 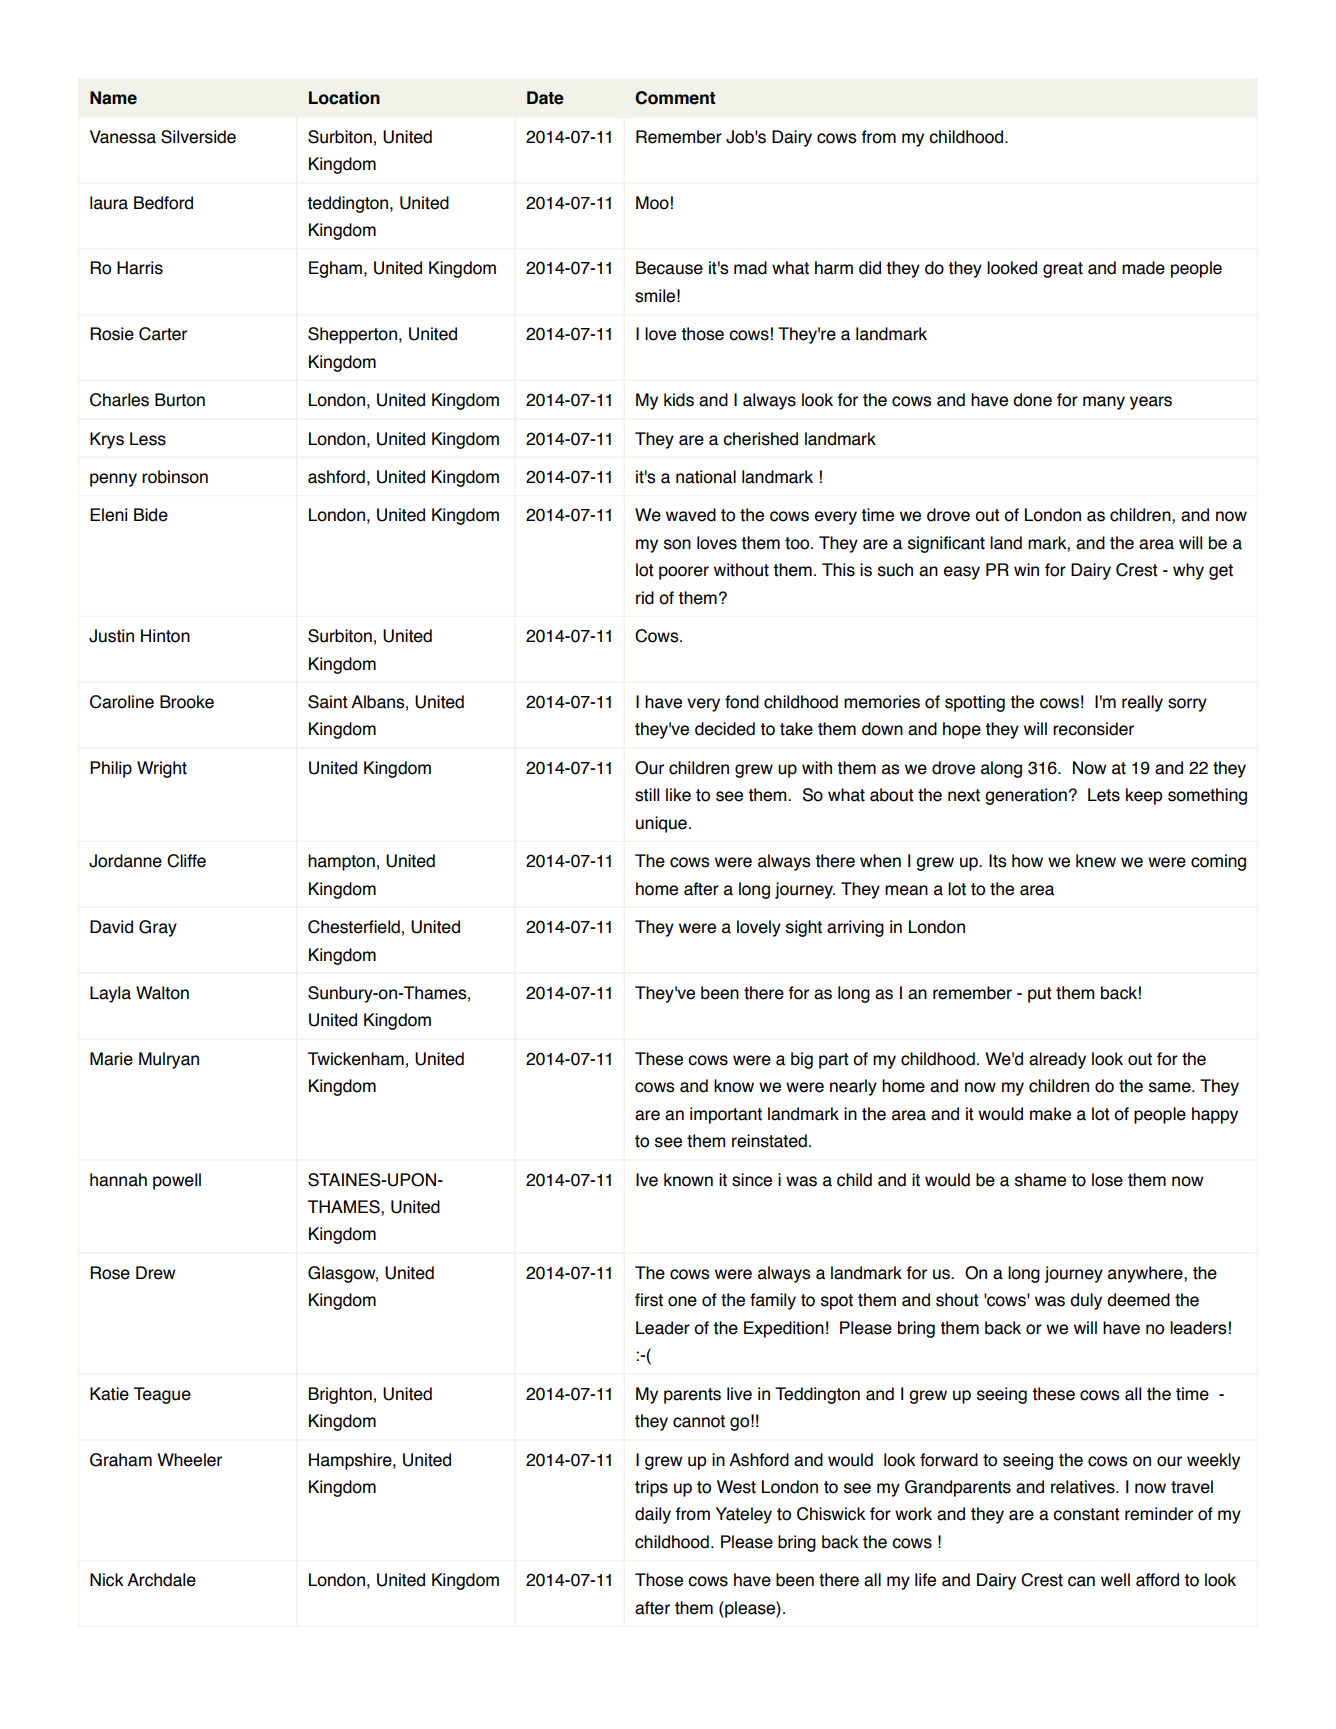 What do you see at coordinates (189, 1460) in the page?
I see `Wheeler` at bounding box center [189, 1460].
